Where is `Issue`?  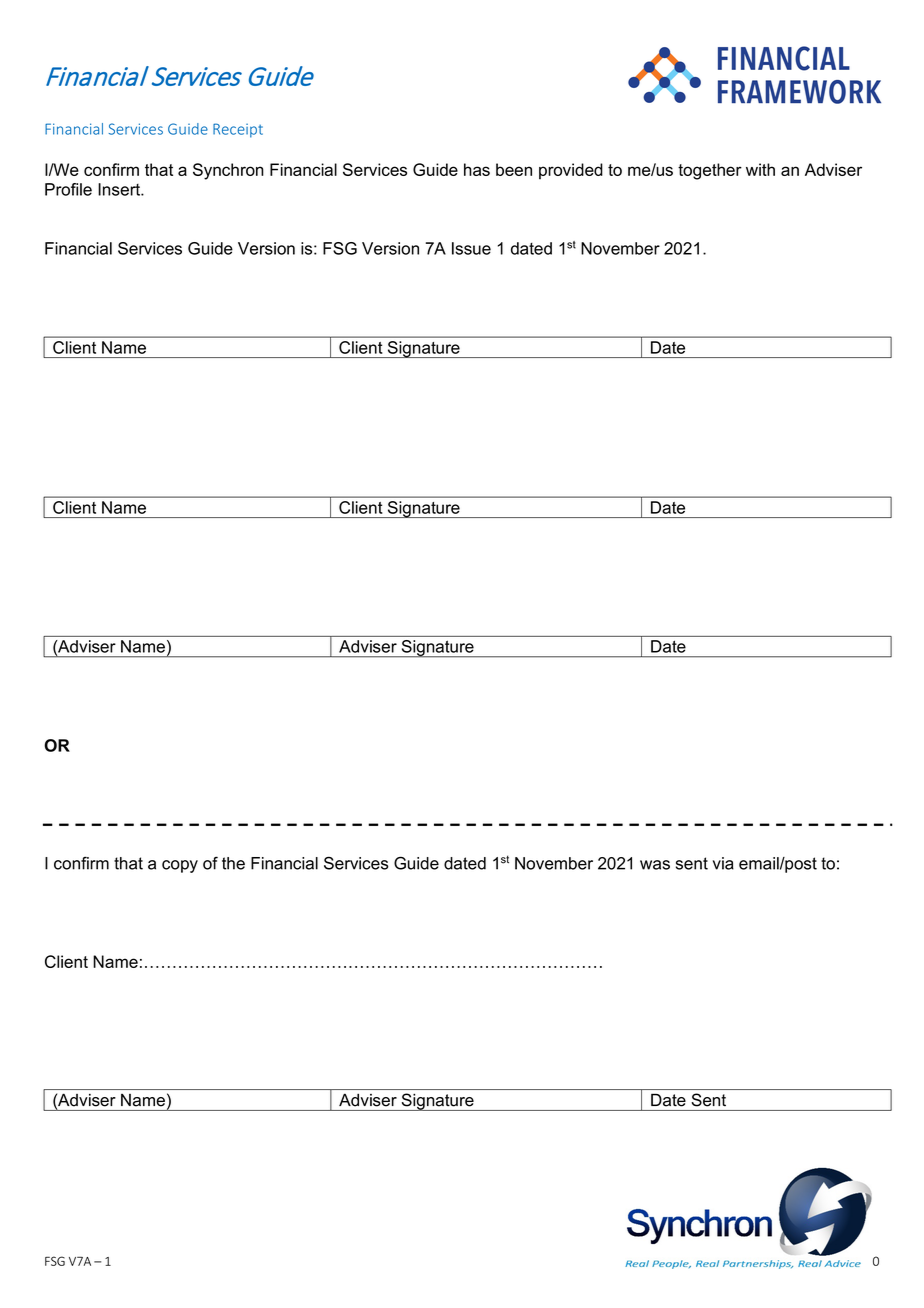
Issue is located at coordinates (471, 248).
